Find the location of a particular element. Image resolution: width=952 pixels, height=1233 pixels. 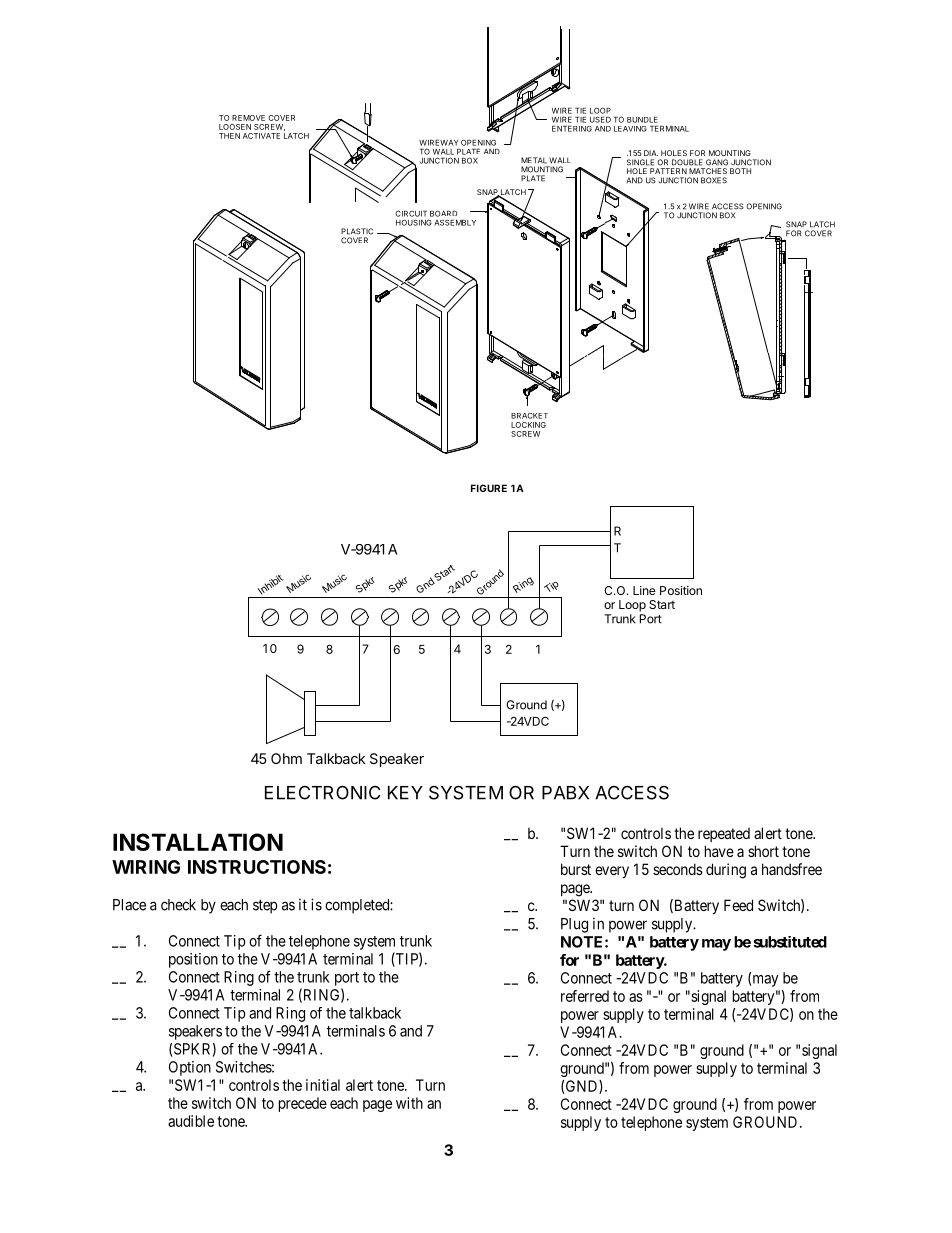

Ohm is located at coordinates (286, 758).
